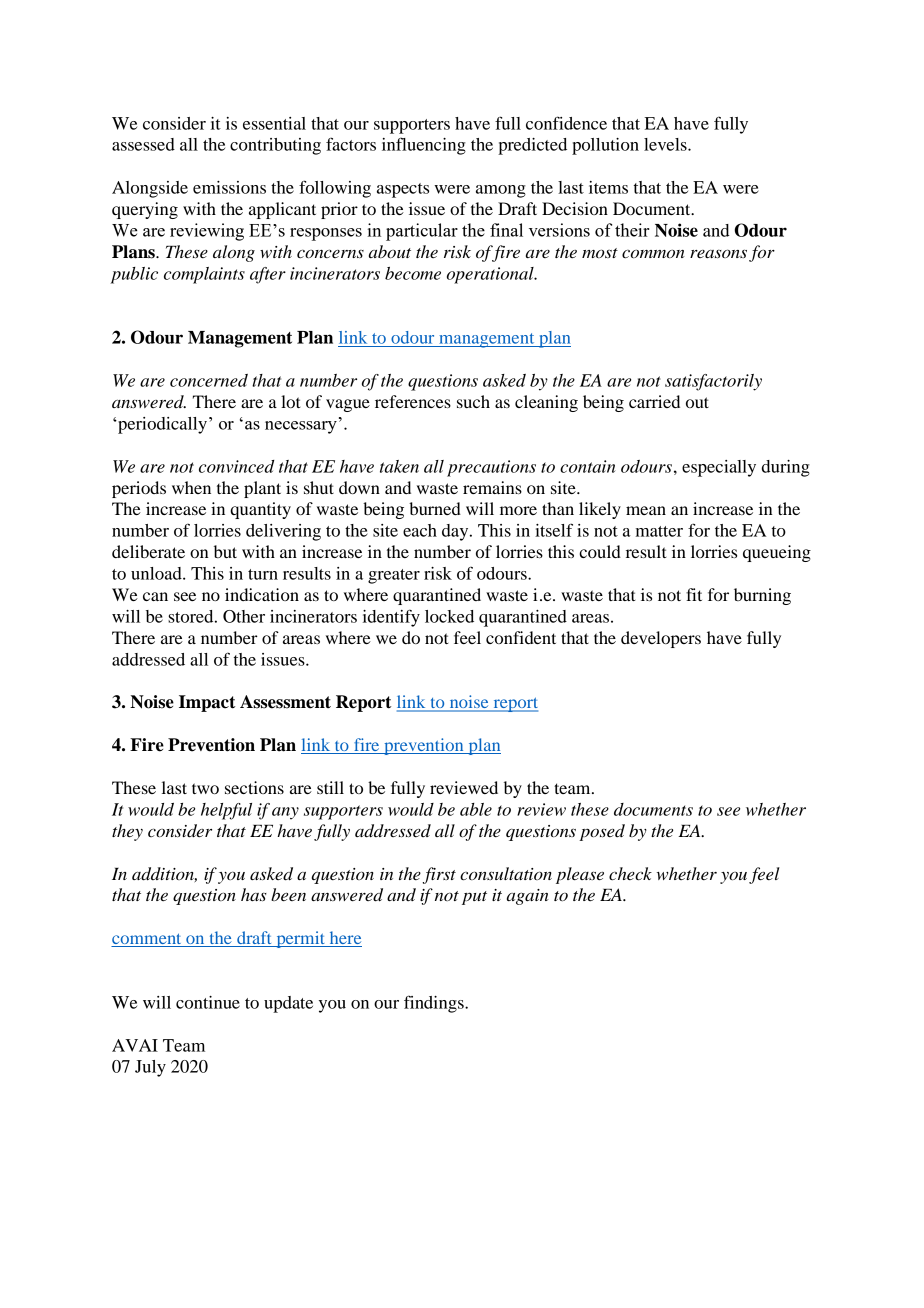 The image size is (924, 1308). I want to click on able, so click(476, 809).
